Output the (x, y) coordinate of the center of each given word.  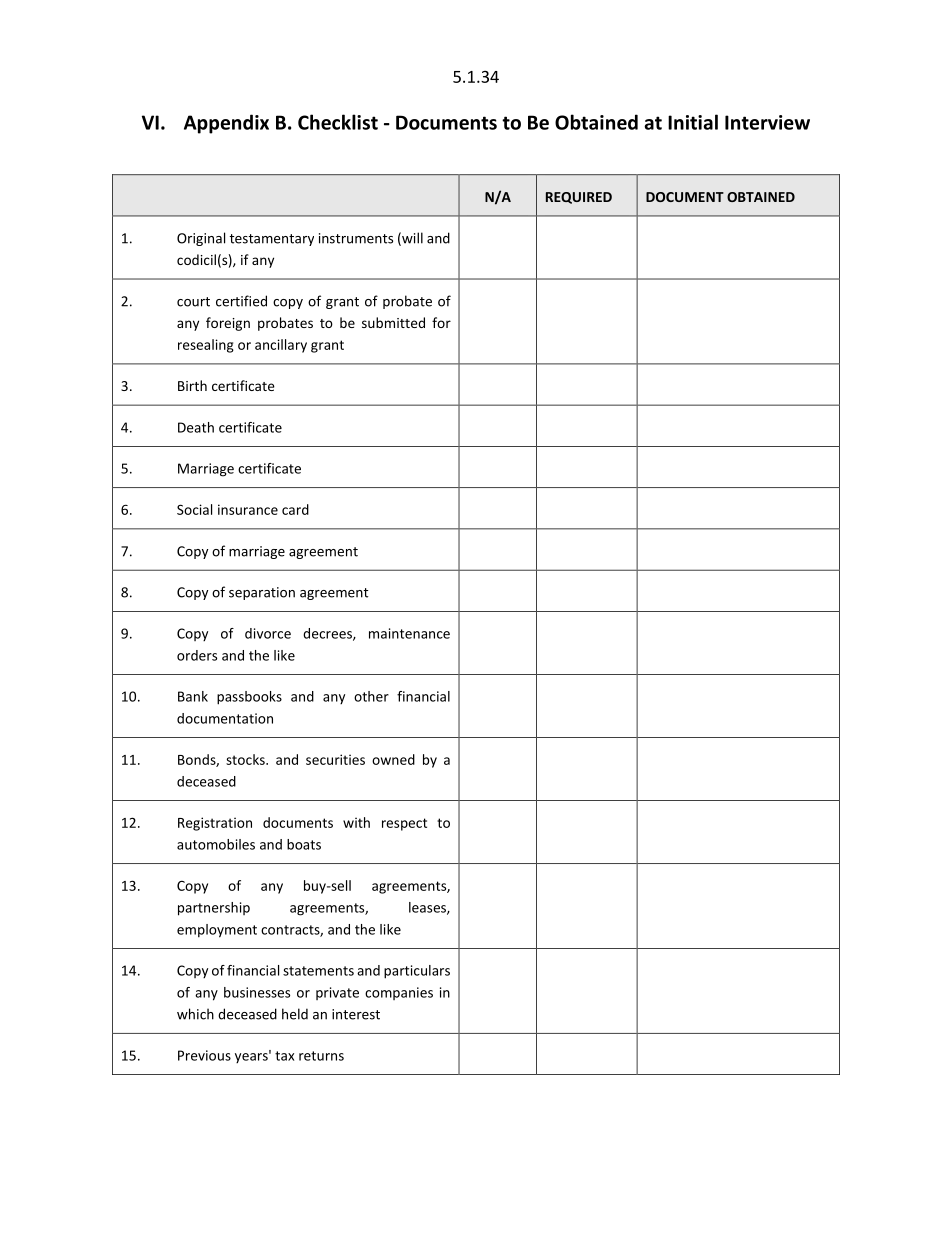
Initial (693, 122)
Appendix (226, 124)
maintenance (409, 633)
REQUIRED (579, 198)
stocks (246, 759)
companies (399, 993)
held (295, 1014)
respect (404, 824)
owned (393, 759)
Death (196, 427)
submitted (393, 322)
